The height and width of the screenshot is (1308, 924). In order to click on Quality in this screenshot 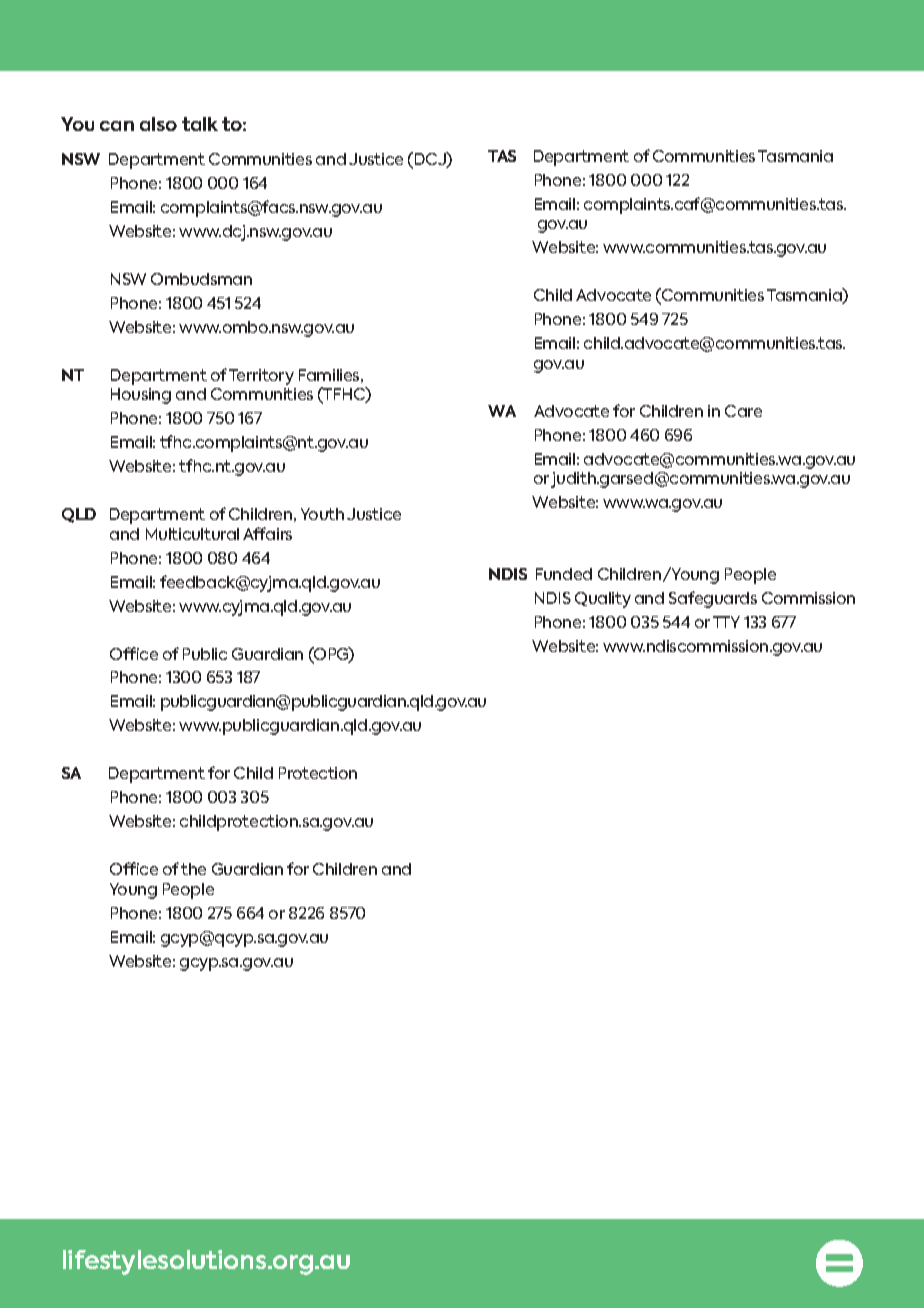, I will do `click(603, 600)`.
